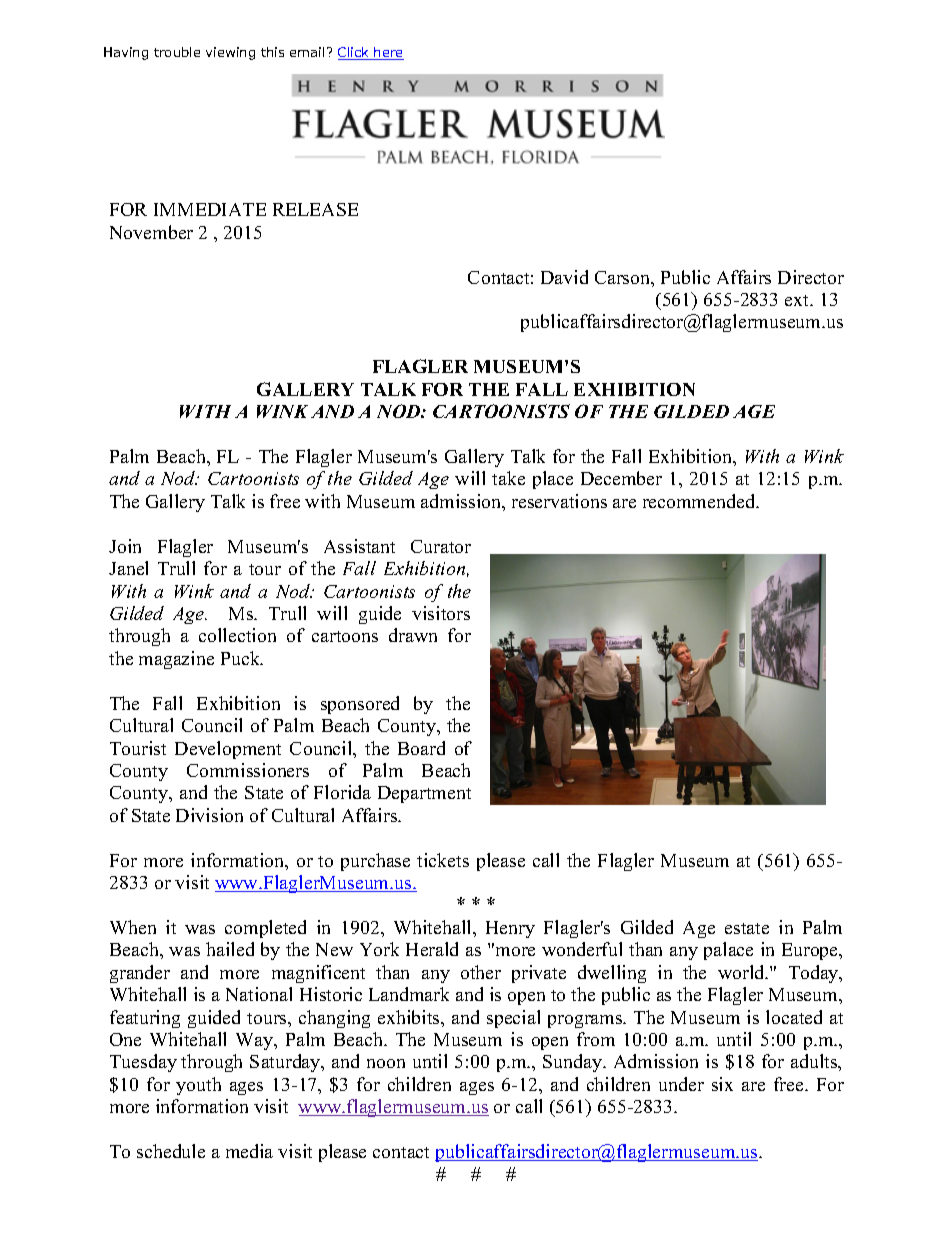  Describe the element at coordinates (564, 277) in the image. I see `David` at that location.
